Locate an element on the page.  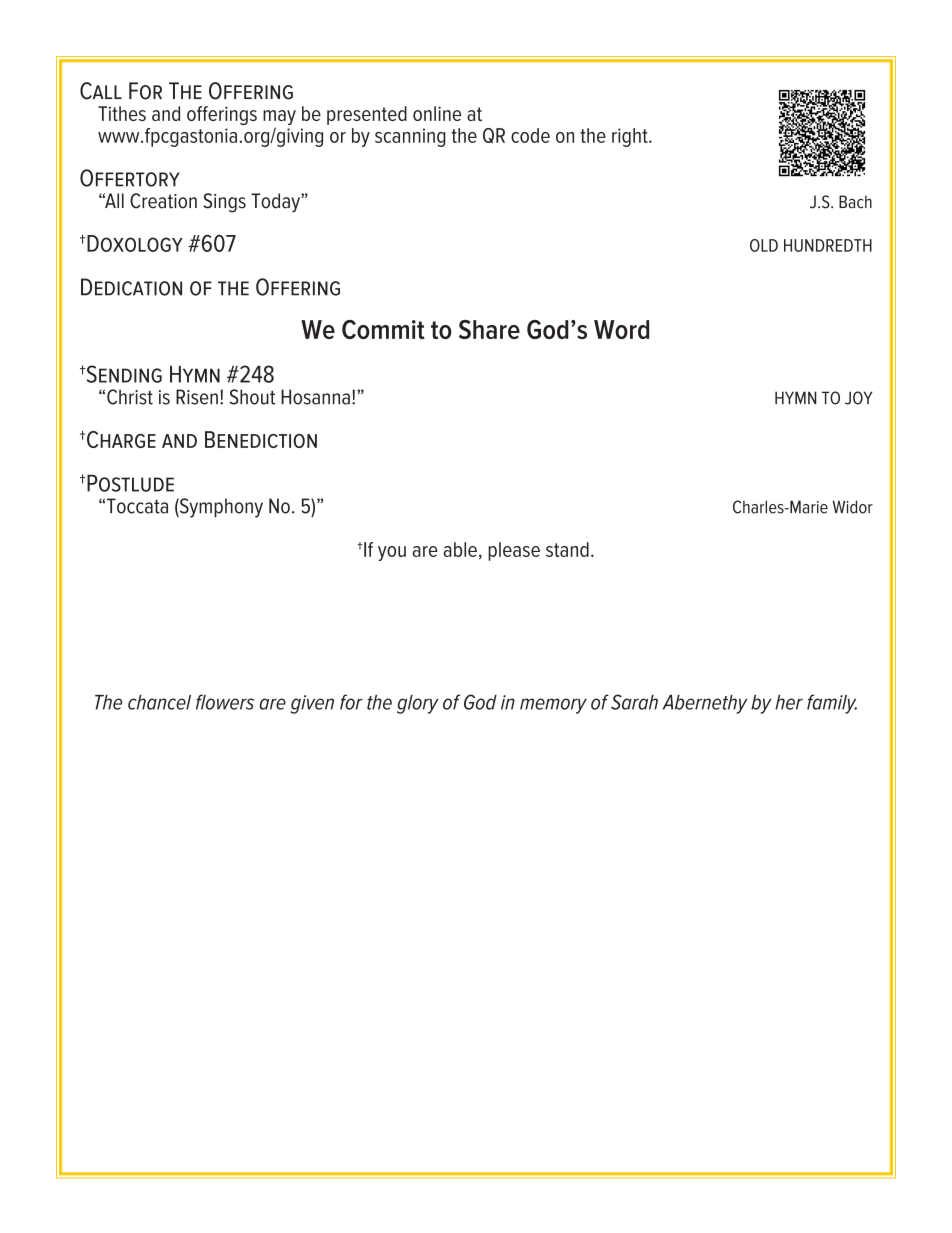
right is located at coordinates (631, 137).
